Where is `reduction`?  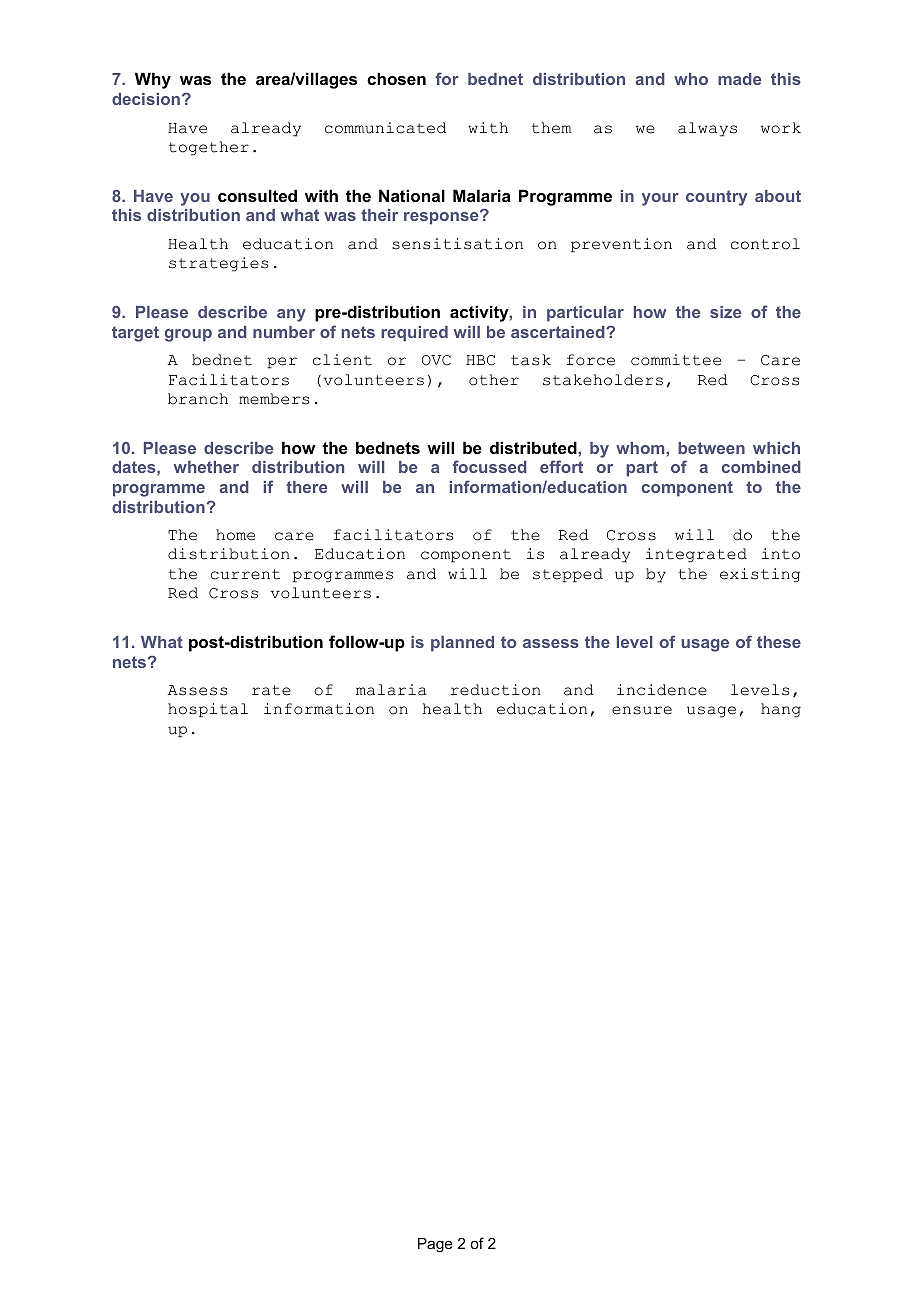 reduction is located at coordinates (496, 690).
